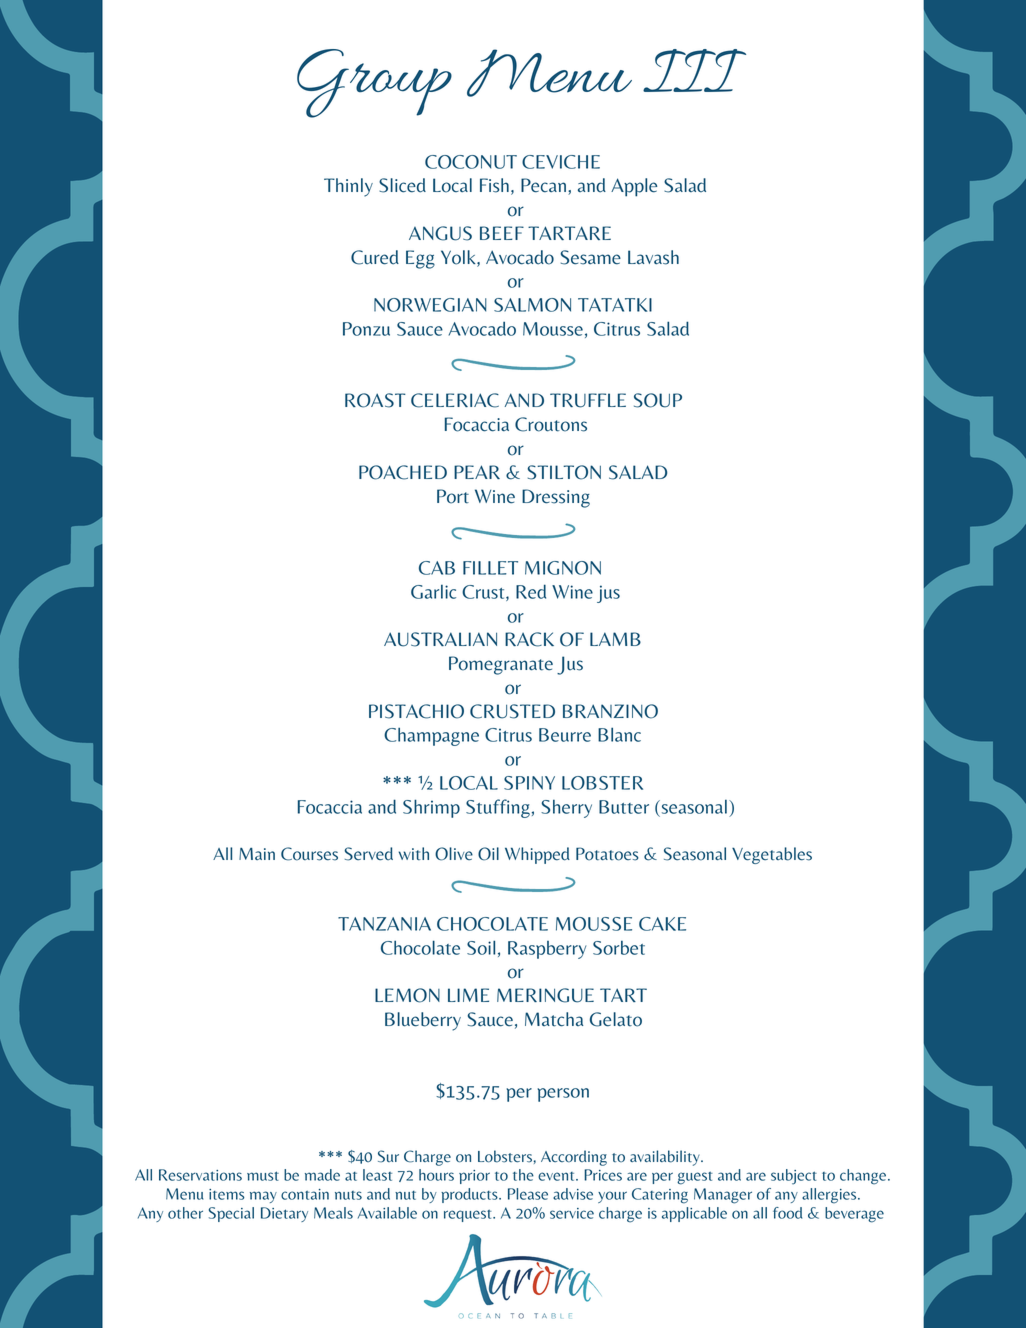 The width and height of the document is (1026, 1328). What do you see at coordinates (543, 185) in the document?
I see `Pecan` at bounding box center [543, 185].
